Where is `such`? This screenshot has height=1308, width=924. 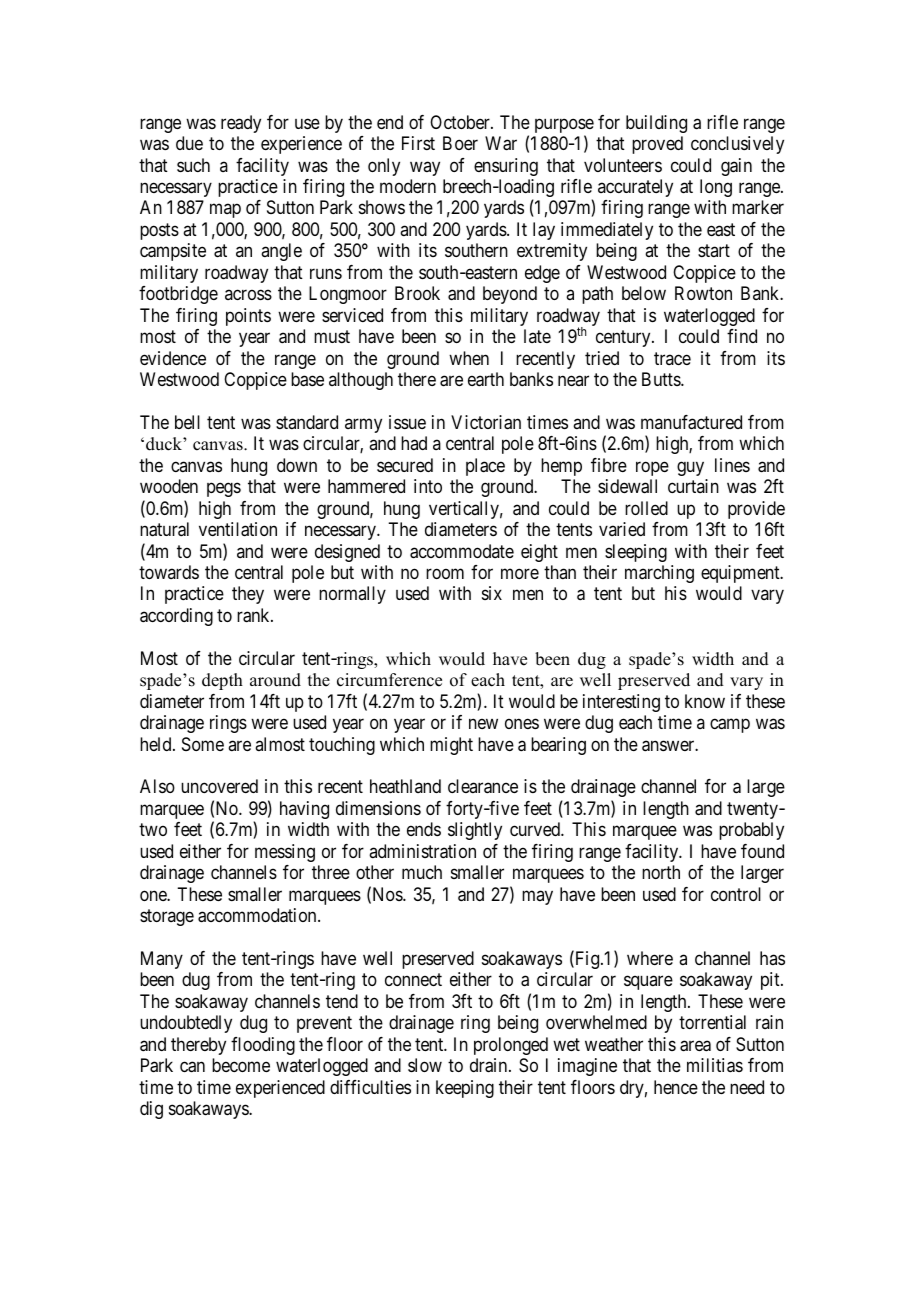 such is located at coordinates (193, 165).
